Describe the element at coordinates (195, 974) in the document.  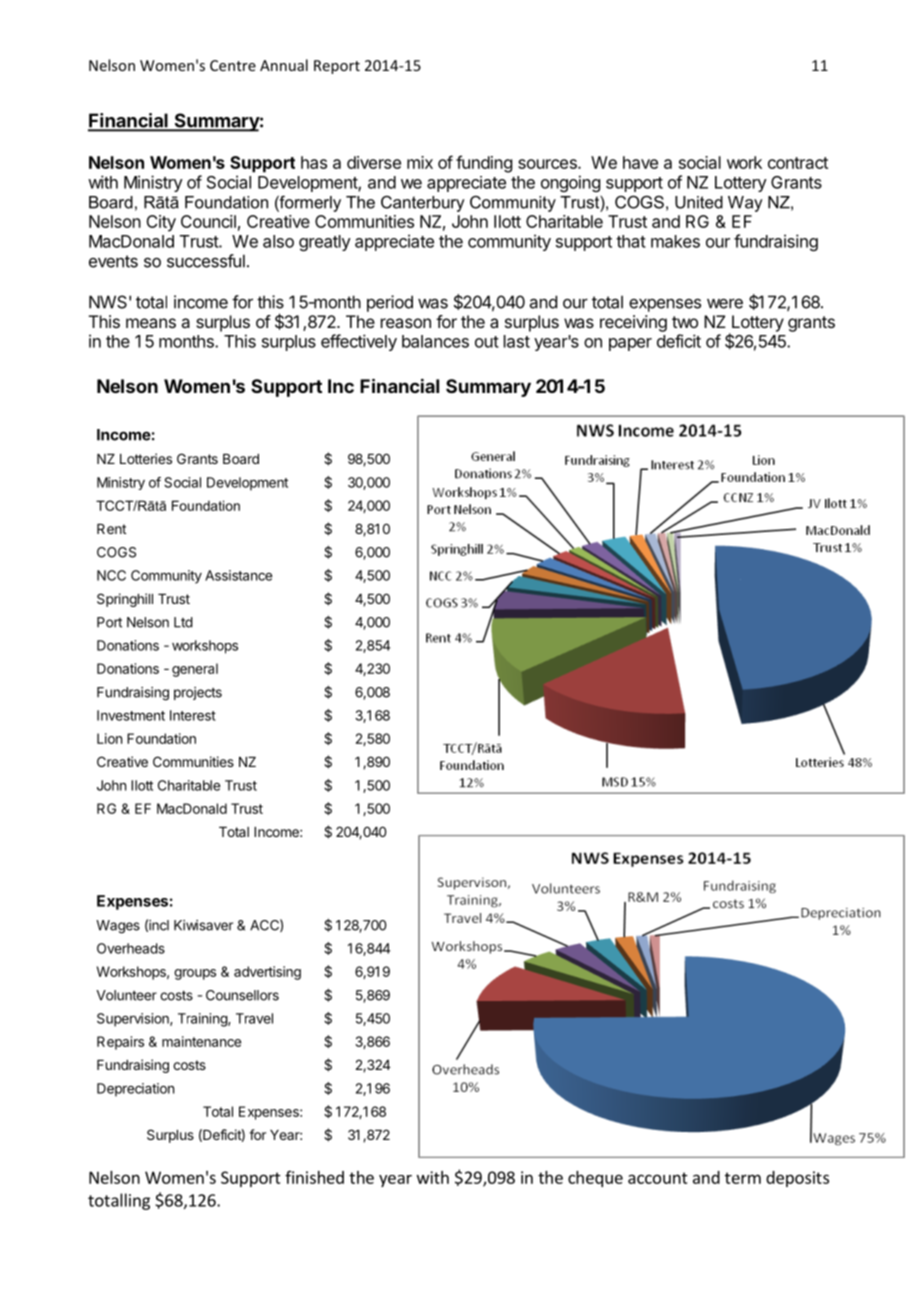
I see `groups` at that location.
